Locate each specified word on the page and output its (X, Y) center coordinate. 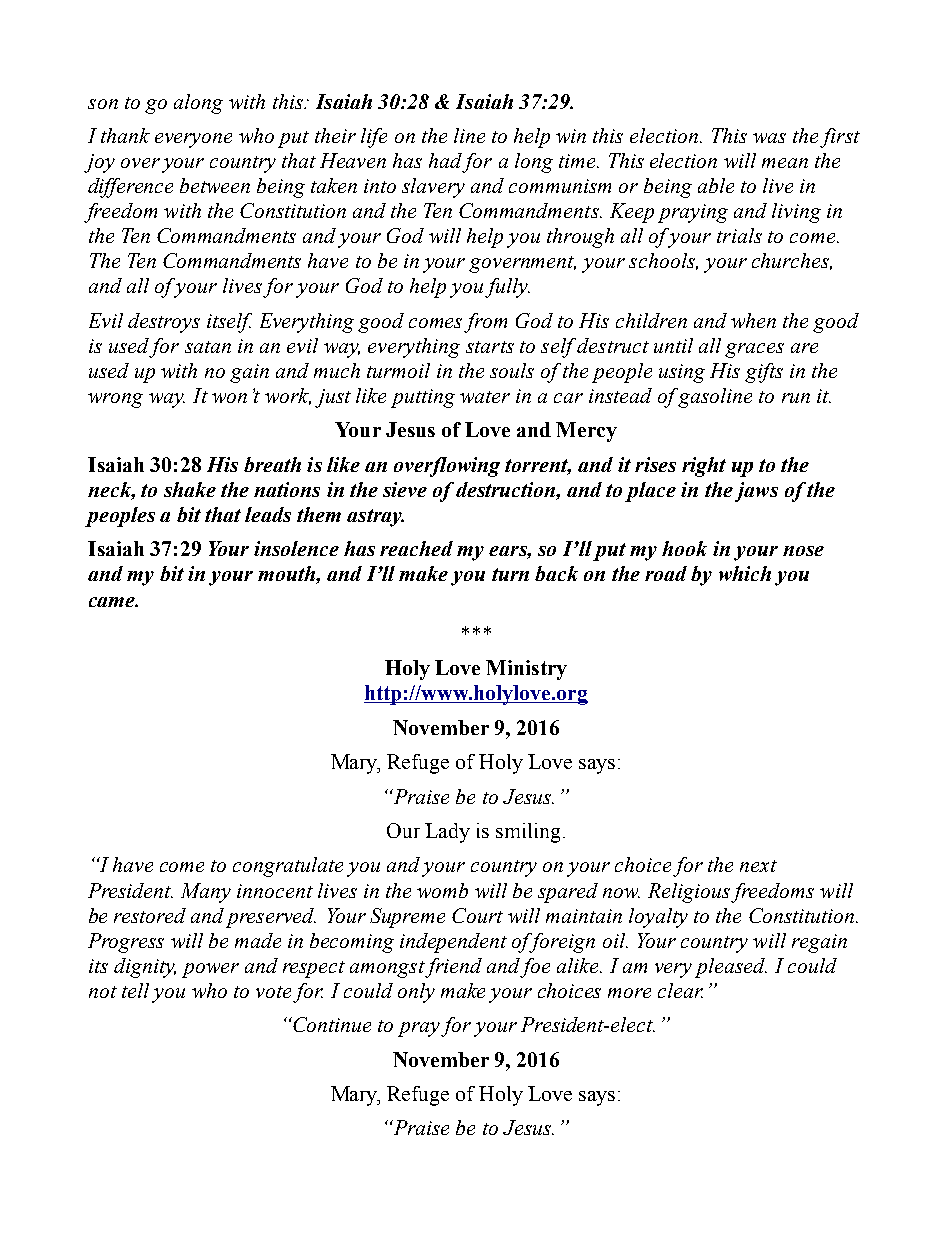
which (745, 573)
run (796, 398)
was (769, 138)
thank (125, 135)
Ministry (526, 670)
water (485, 397)
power (210, 970)
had (445, 160)
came (113, 602)
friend (453, 968)
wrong (115, 400)
